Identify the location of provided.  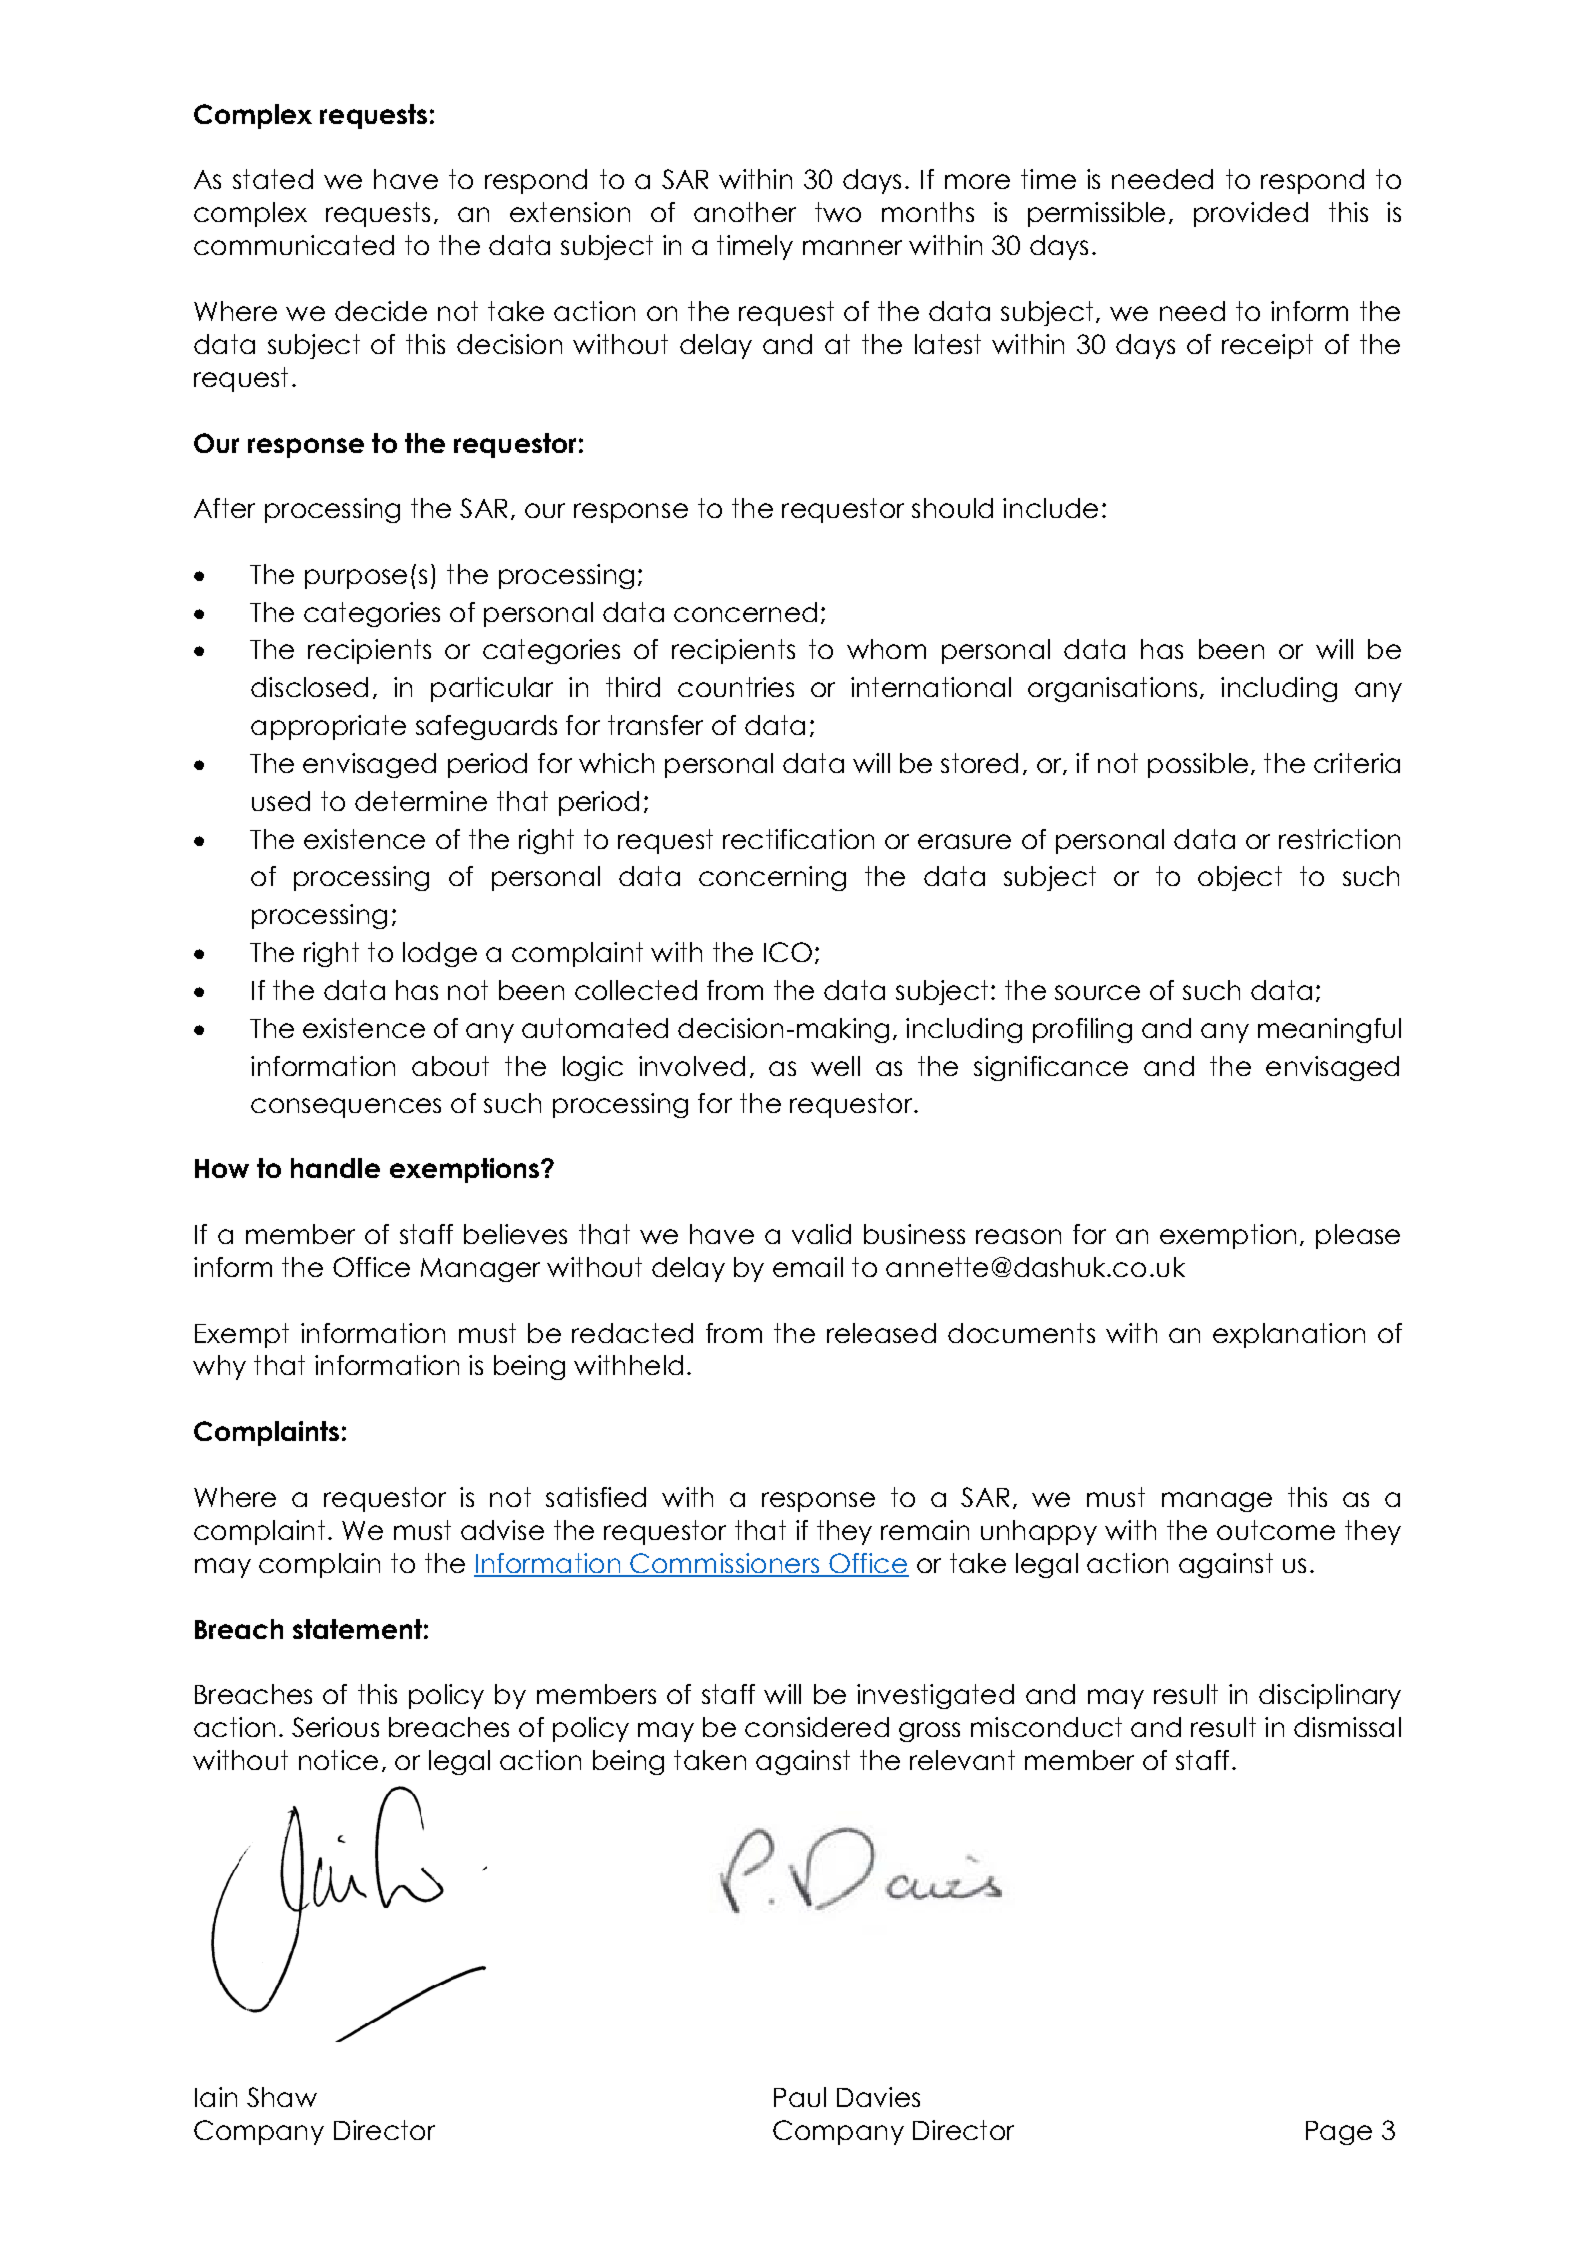
(1251, 214).
